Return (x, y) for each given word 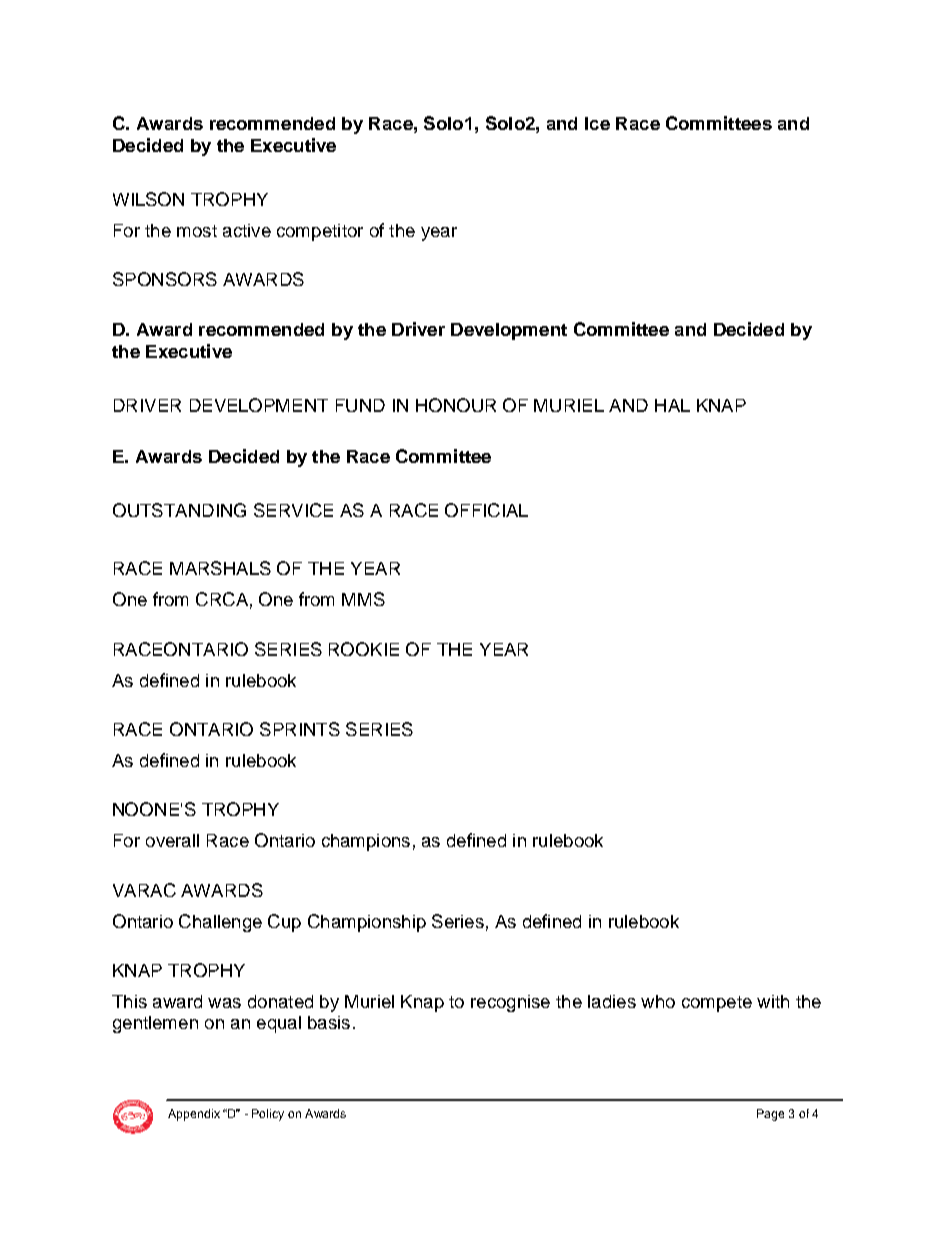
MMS (363, 599)
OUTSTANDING (179, 510)
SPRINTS (300, 729)
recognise (510, 1003)
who (658, 1001)
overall (172, 840)
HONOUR (456, 405)
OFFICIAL (486, 510)
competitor (320, 232)
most (197, 231)
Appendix (194, 1115)
